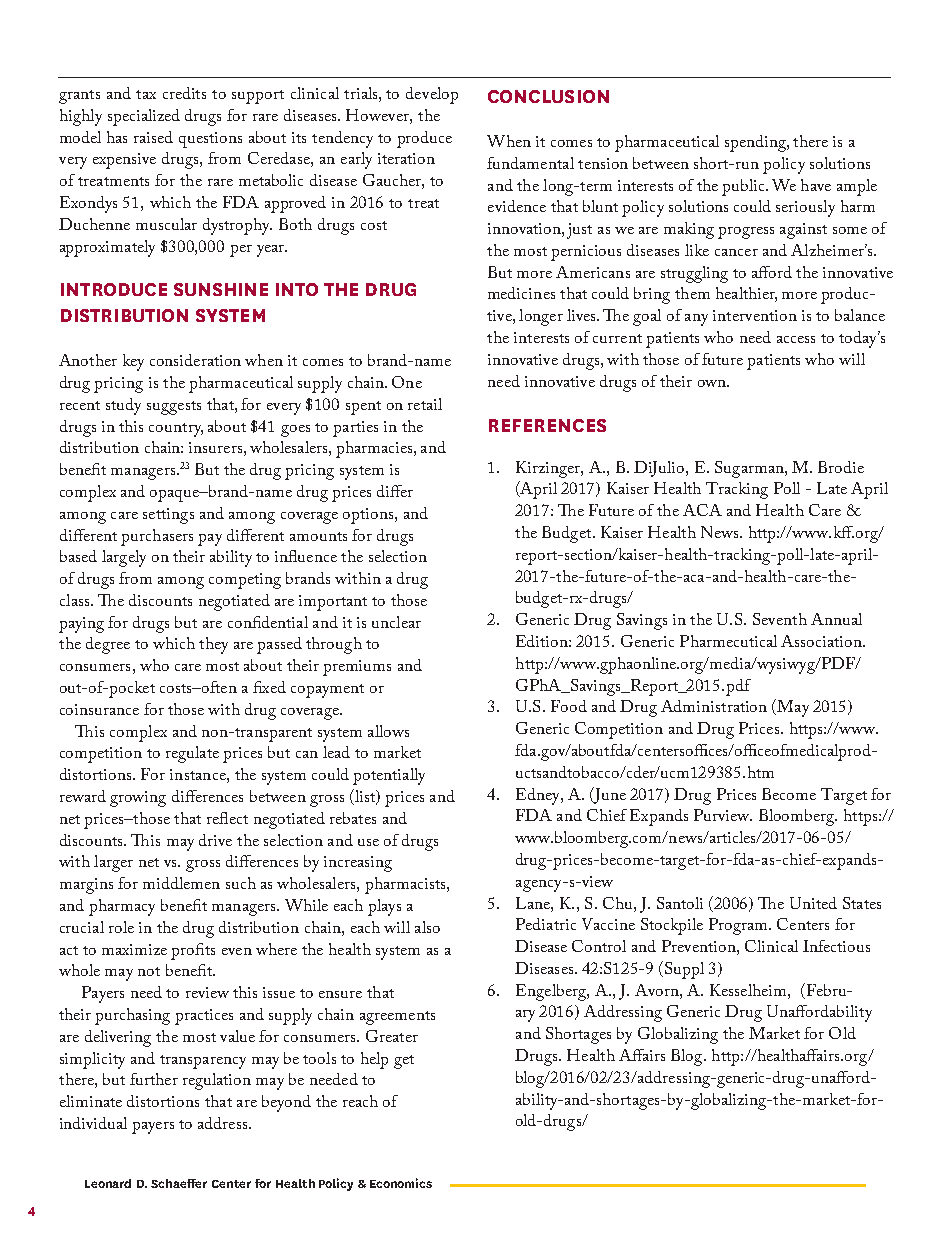  Describe the element at coordinates (369, 516) in the page. I see `options` at that location.
